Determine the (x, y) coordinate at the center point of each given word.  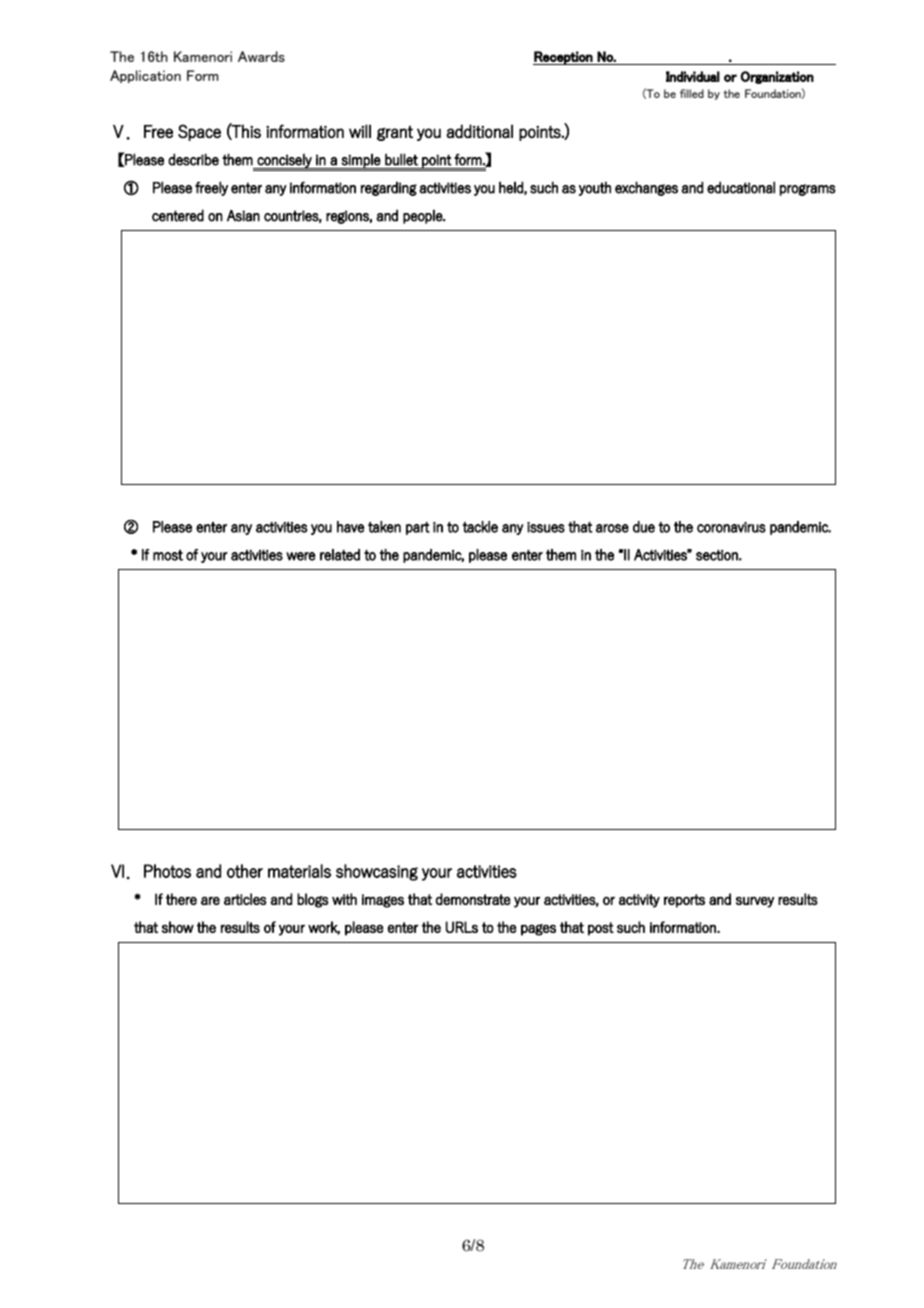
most (168, 555)
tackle (480, 527)
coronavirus (731, 527)
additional (479, 131)
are (210, 900)
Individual (693, 76)
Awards (261, 56)
